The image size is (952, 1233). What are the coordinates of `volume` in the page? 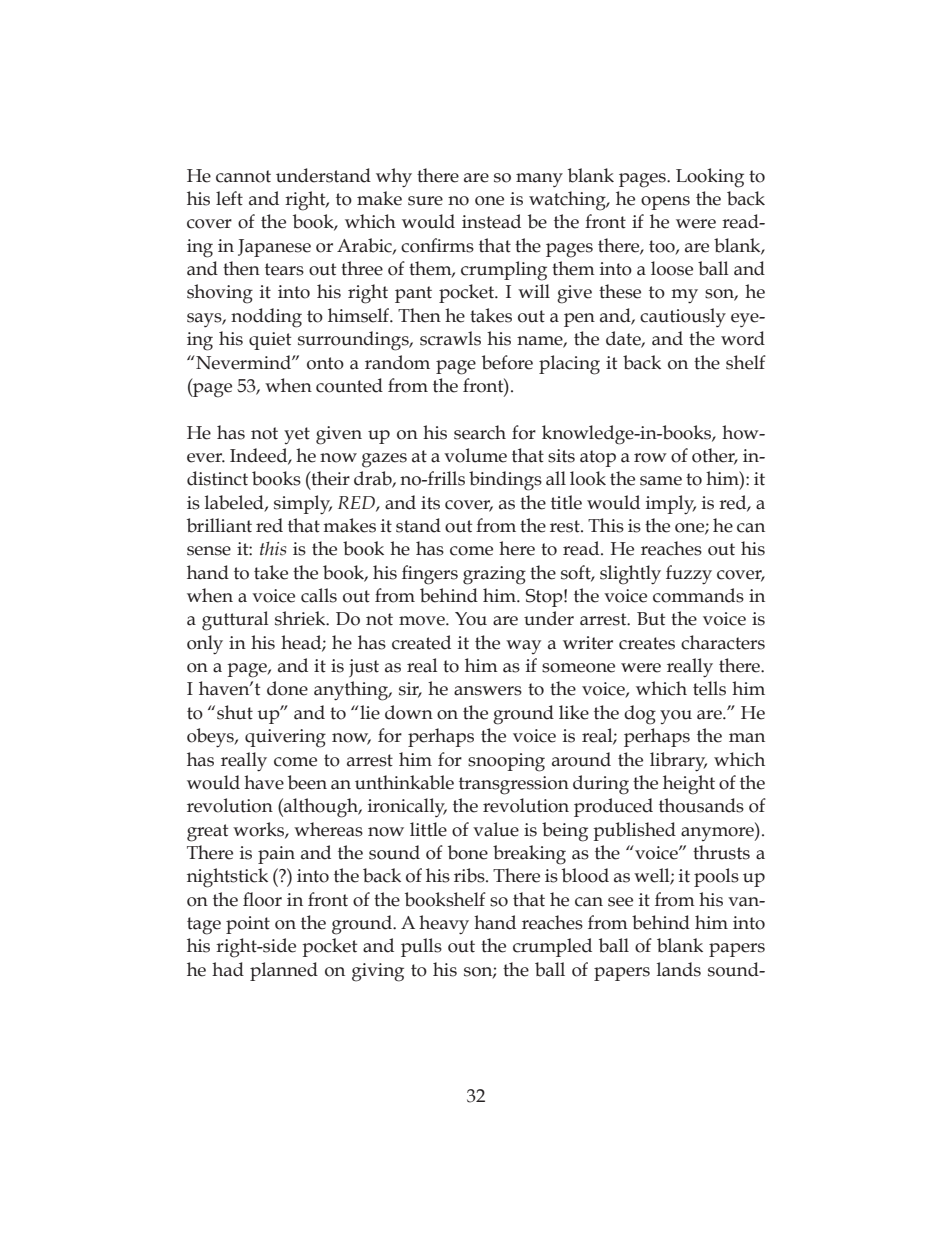 It's located at (475, 455).
